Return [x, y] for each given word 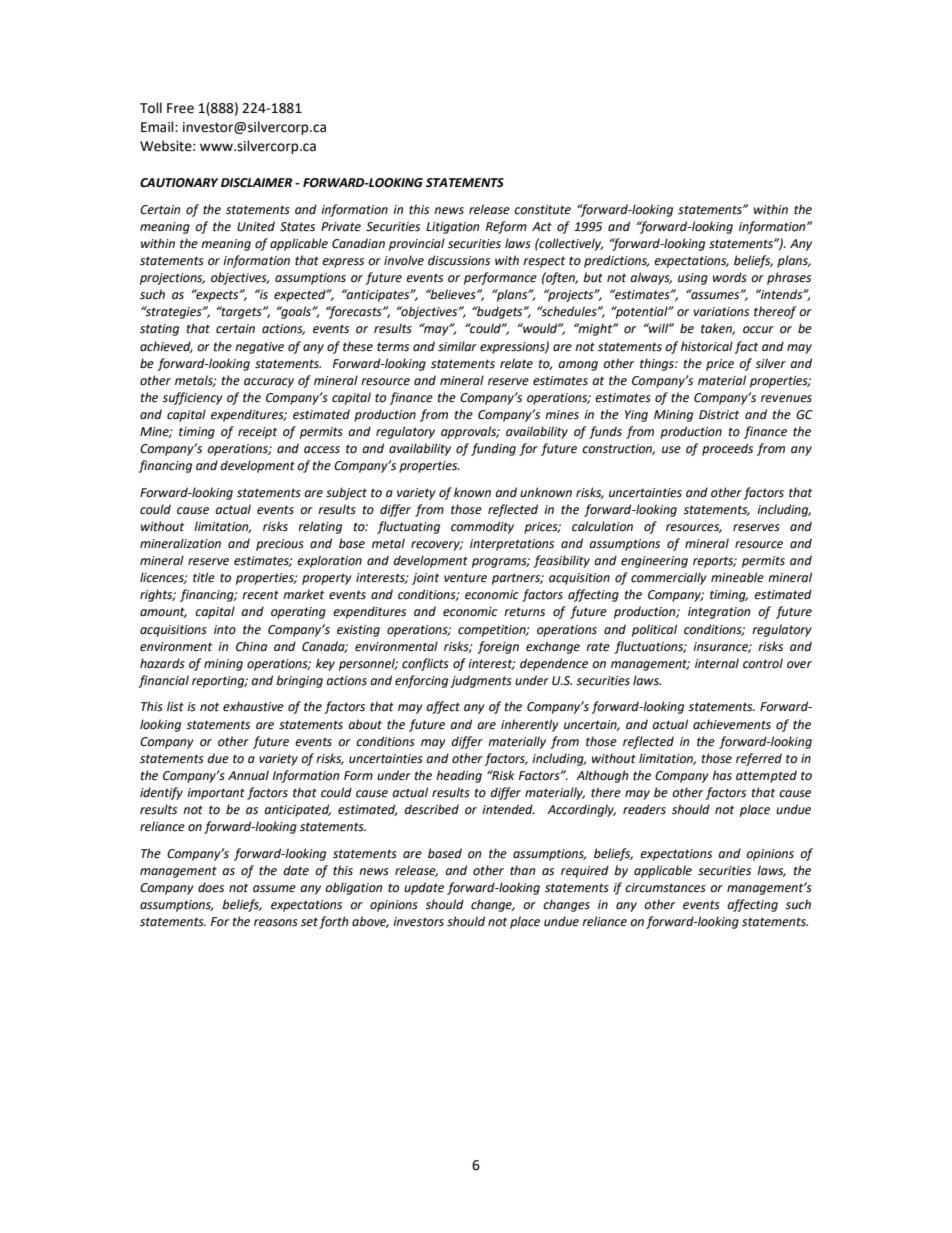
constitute [542, 210]
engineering [654, 562]
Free [180, 108]
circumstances [665, 888]
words [730, 277]
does [211, 887]
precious [280, 545]
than [522, 870]
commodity [482, 527]
